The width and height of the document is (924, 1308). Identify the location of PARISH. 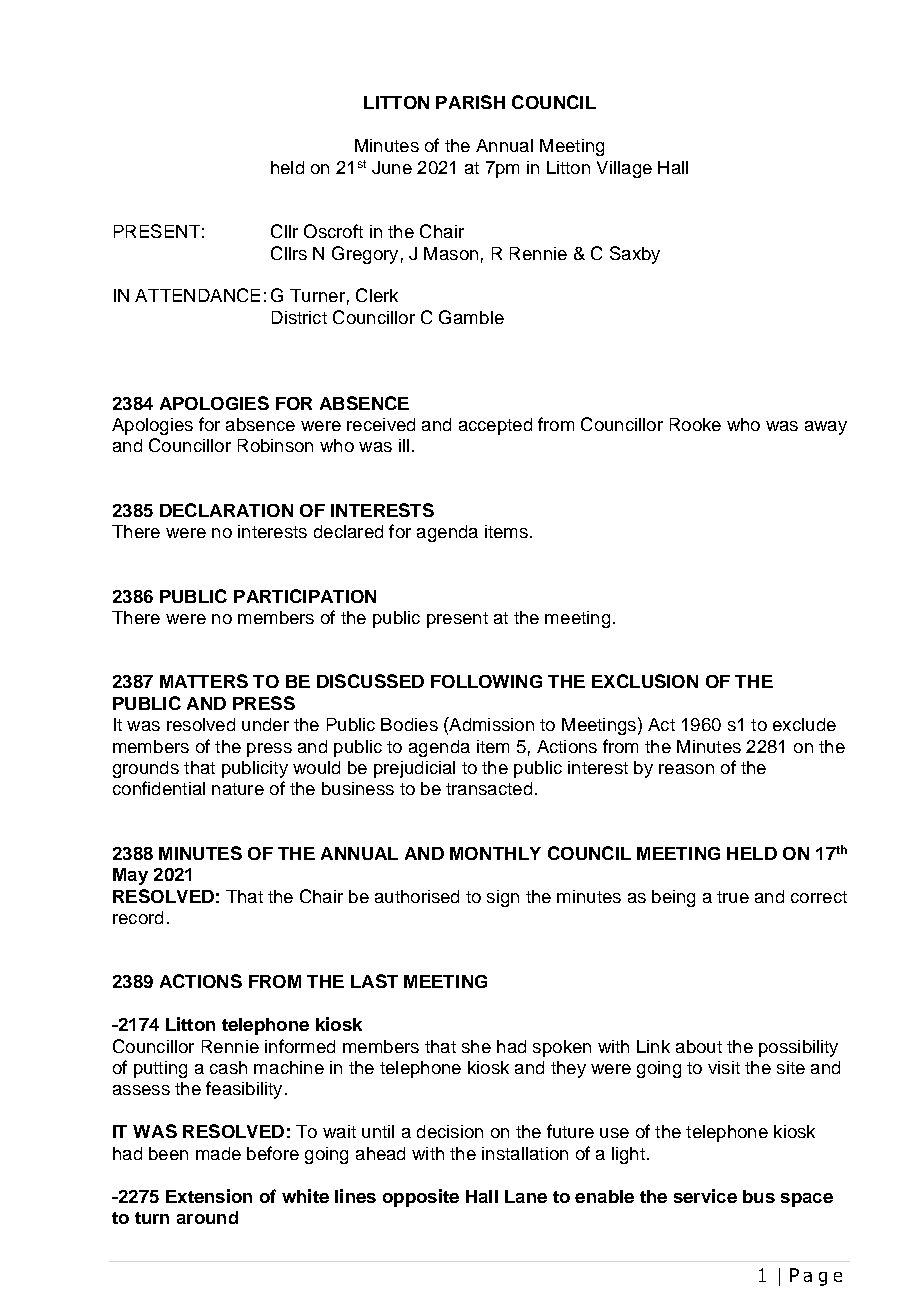
(470, 102).
